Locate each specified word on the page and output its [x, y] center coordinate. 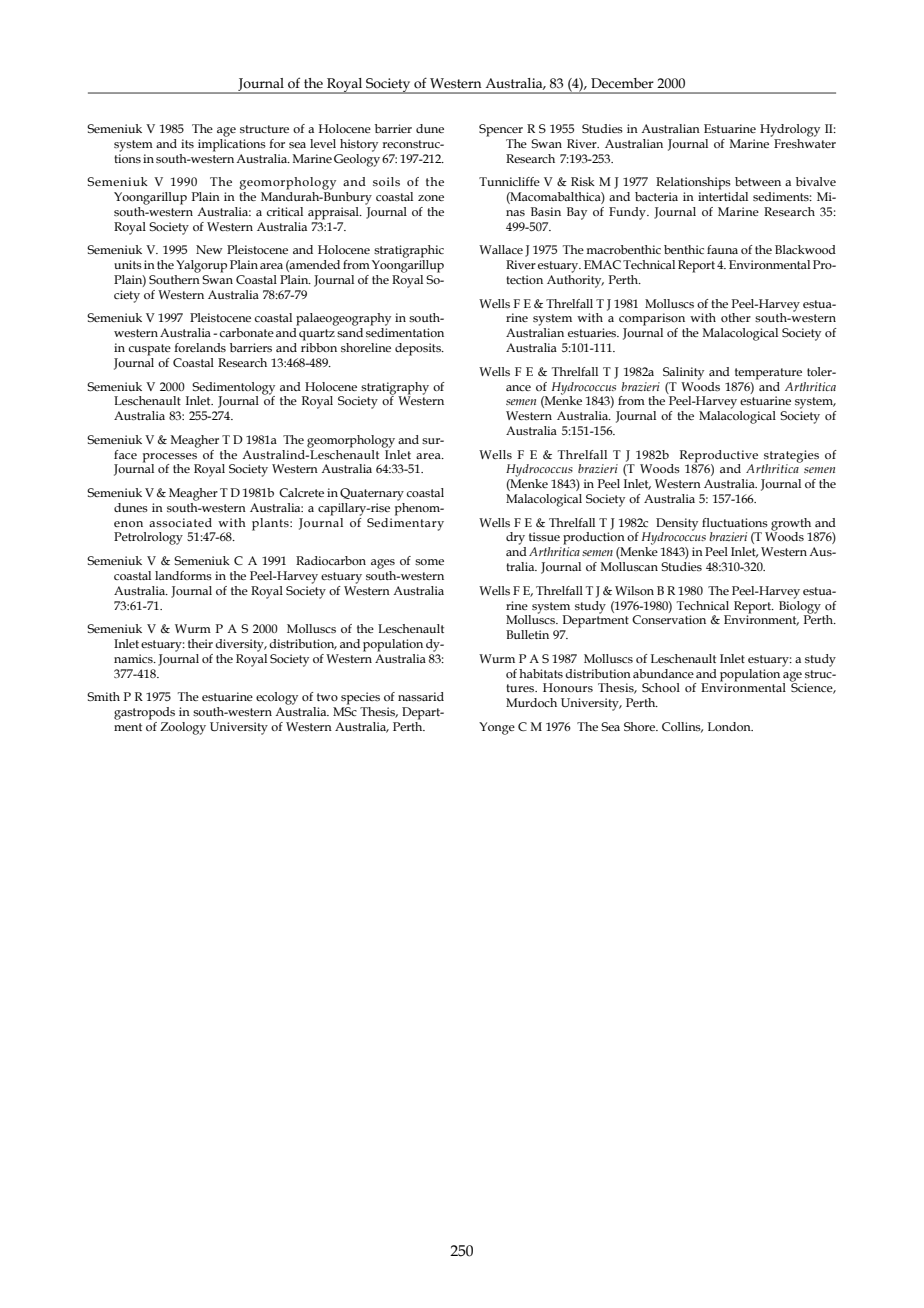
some [429, 562]
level [323, 143]
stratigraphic [409, 251]
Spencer [501, 130]
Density [677, 525]
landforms [183, 575]
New [209, 249]
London [730, 726]
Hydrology [790, 130]
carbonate [247, 332]
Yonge [497, 728]
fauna [722, 249]
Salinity [683, 373]
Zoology [183, 728]
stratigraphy [395, 388]
